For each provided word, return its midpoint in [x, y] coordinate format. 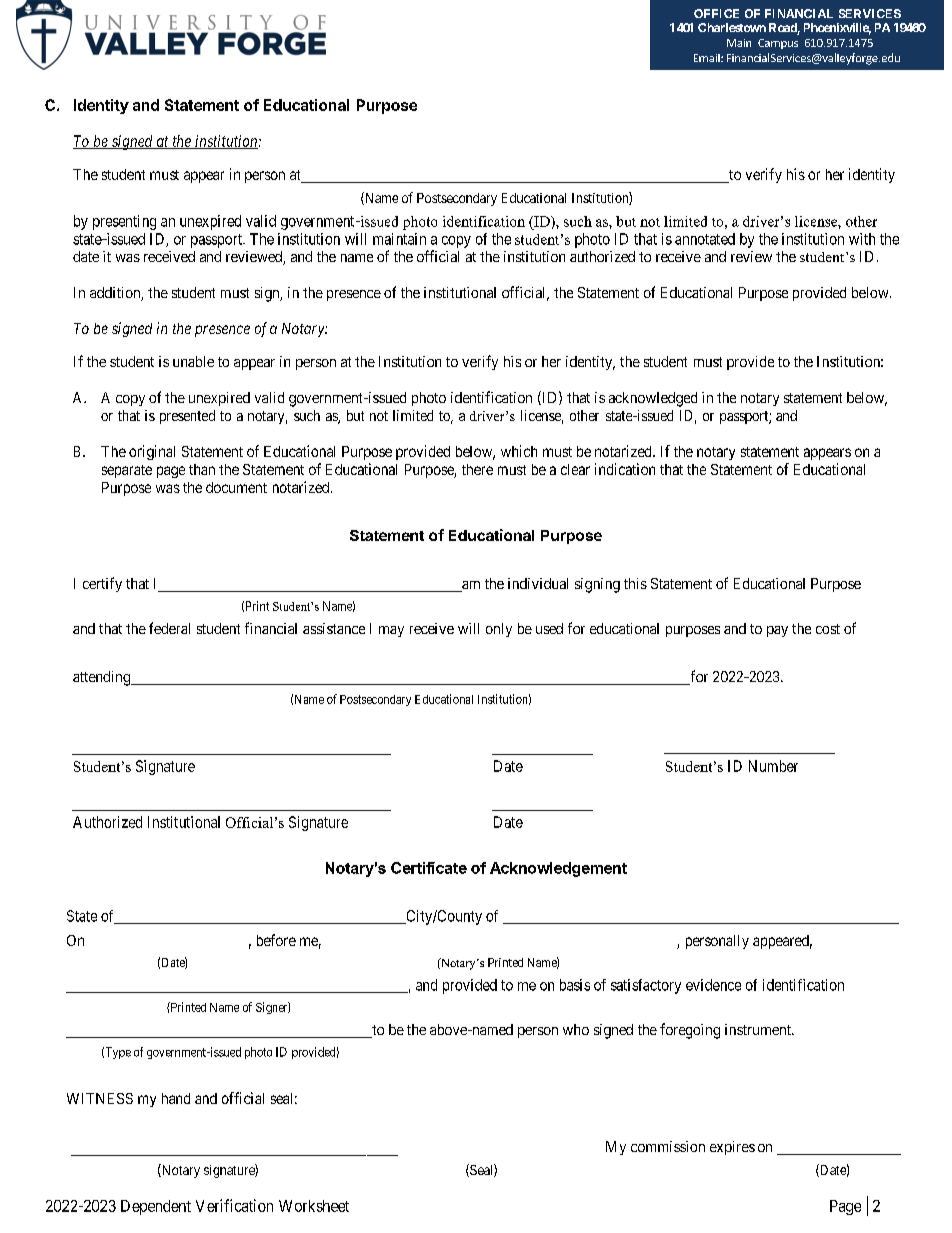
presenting [124, 222]
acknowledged [653, 399]
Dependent [156, 1207]
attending [103, 678]
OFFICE [716, 13]
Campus [778, 44]
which [519, 451]
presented [187, 417]
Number [773, 766]
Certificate [429, 868]
